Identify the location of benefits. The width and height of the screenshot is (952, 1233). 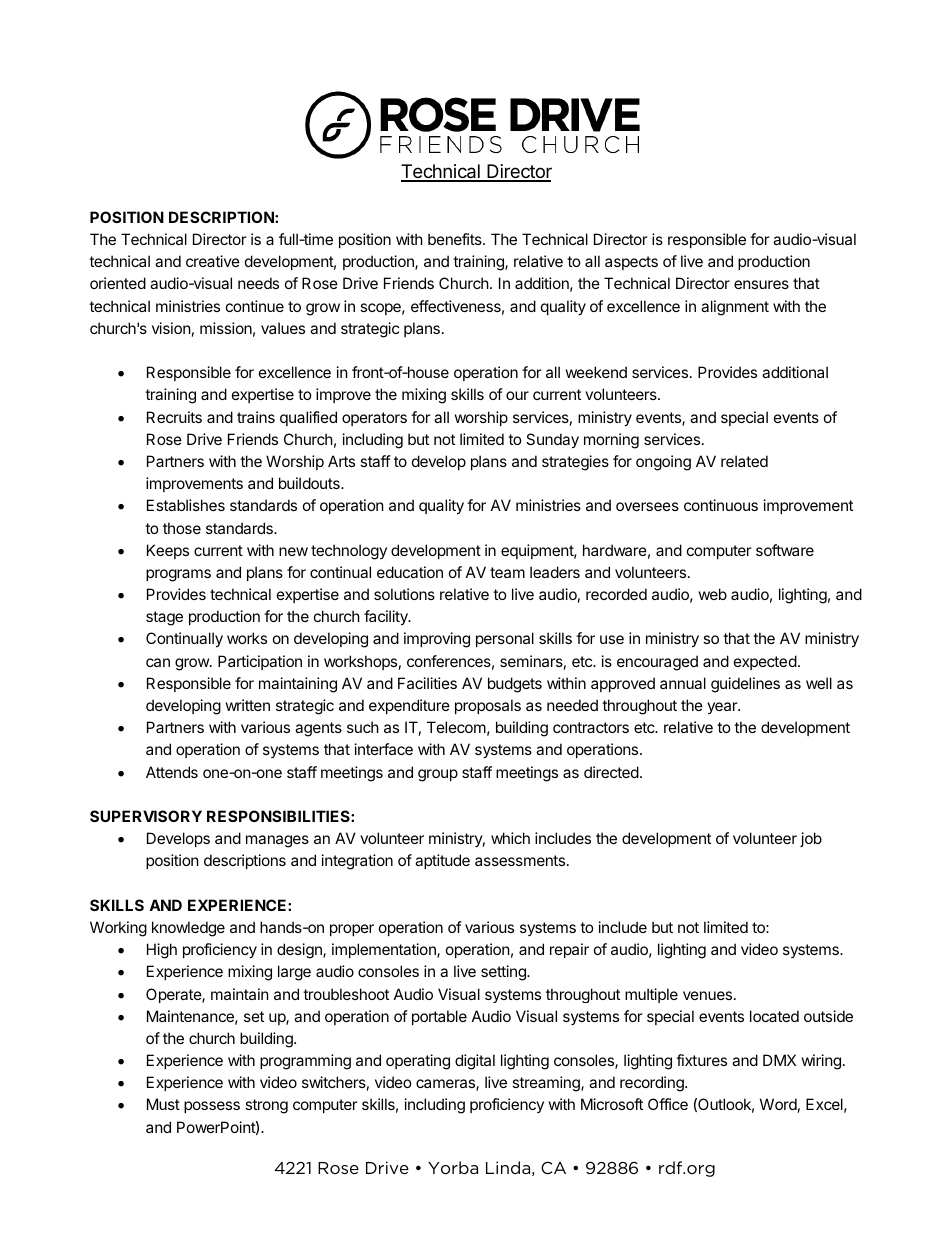
(456, 239).
